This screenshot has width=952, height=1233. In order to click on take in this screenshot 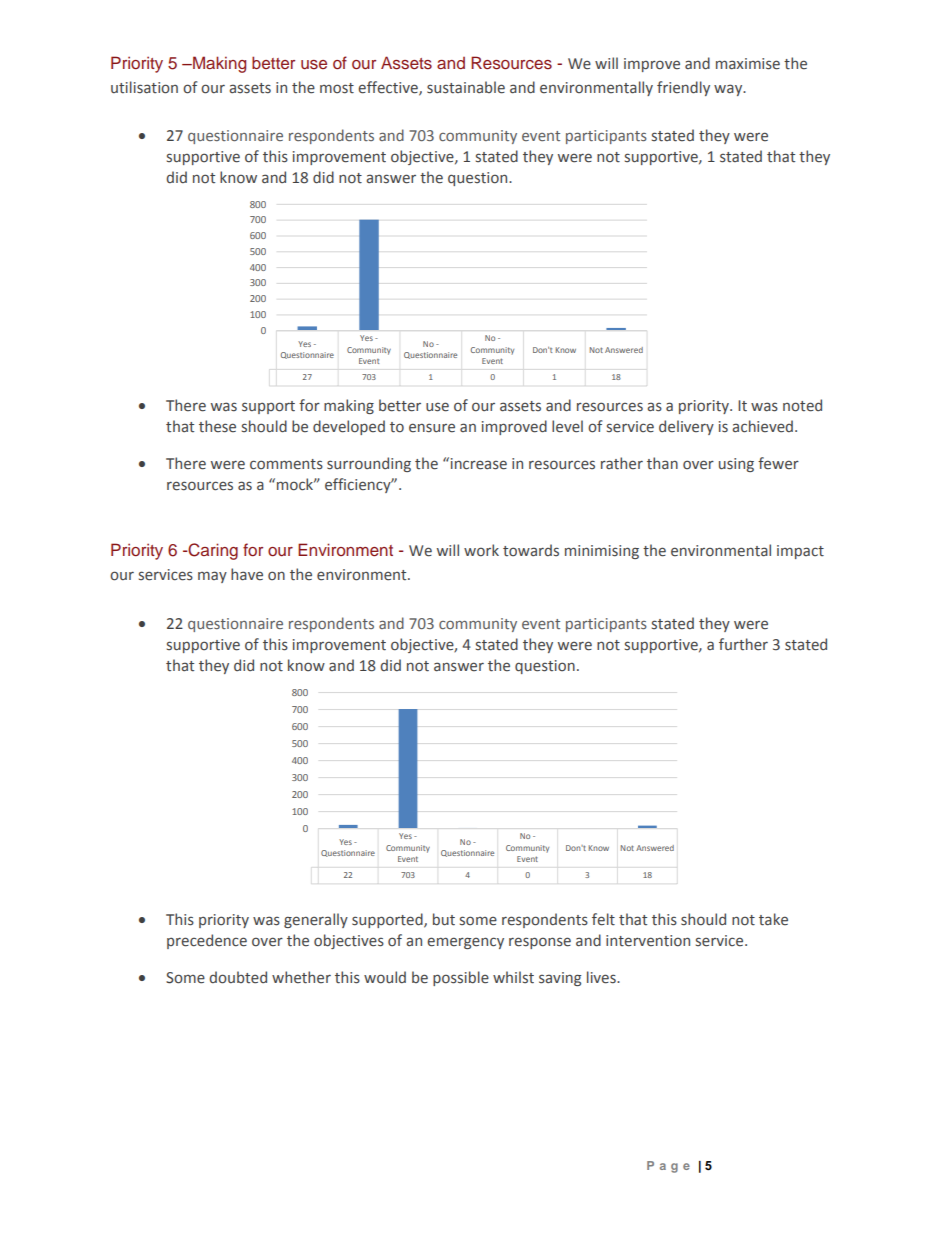, I will do `click(773, 919)`.
